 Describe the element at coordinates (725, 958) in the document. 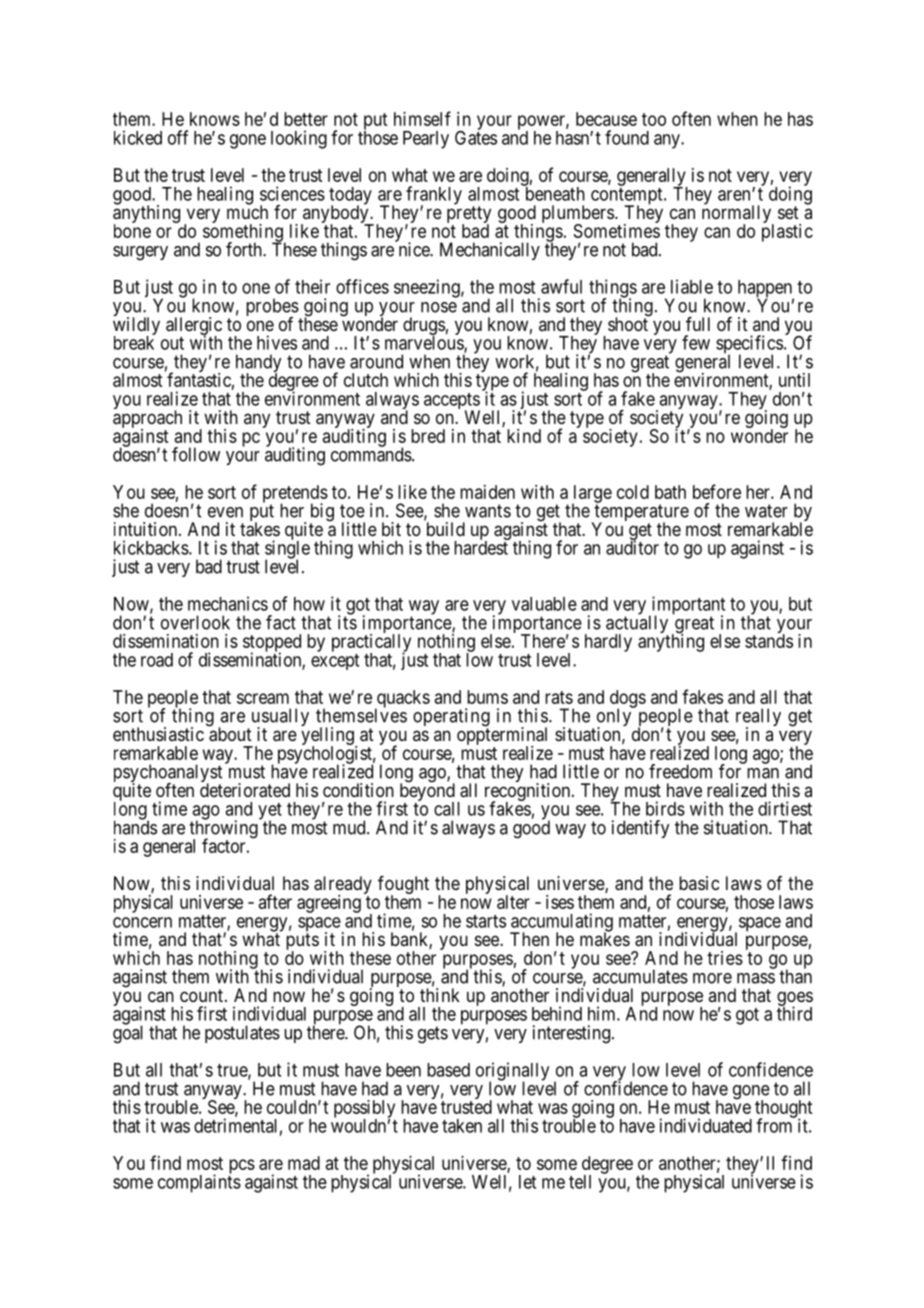

I see `tries` at that location.
